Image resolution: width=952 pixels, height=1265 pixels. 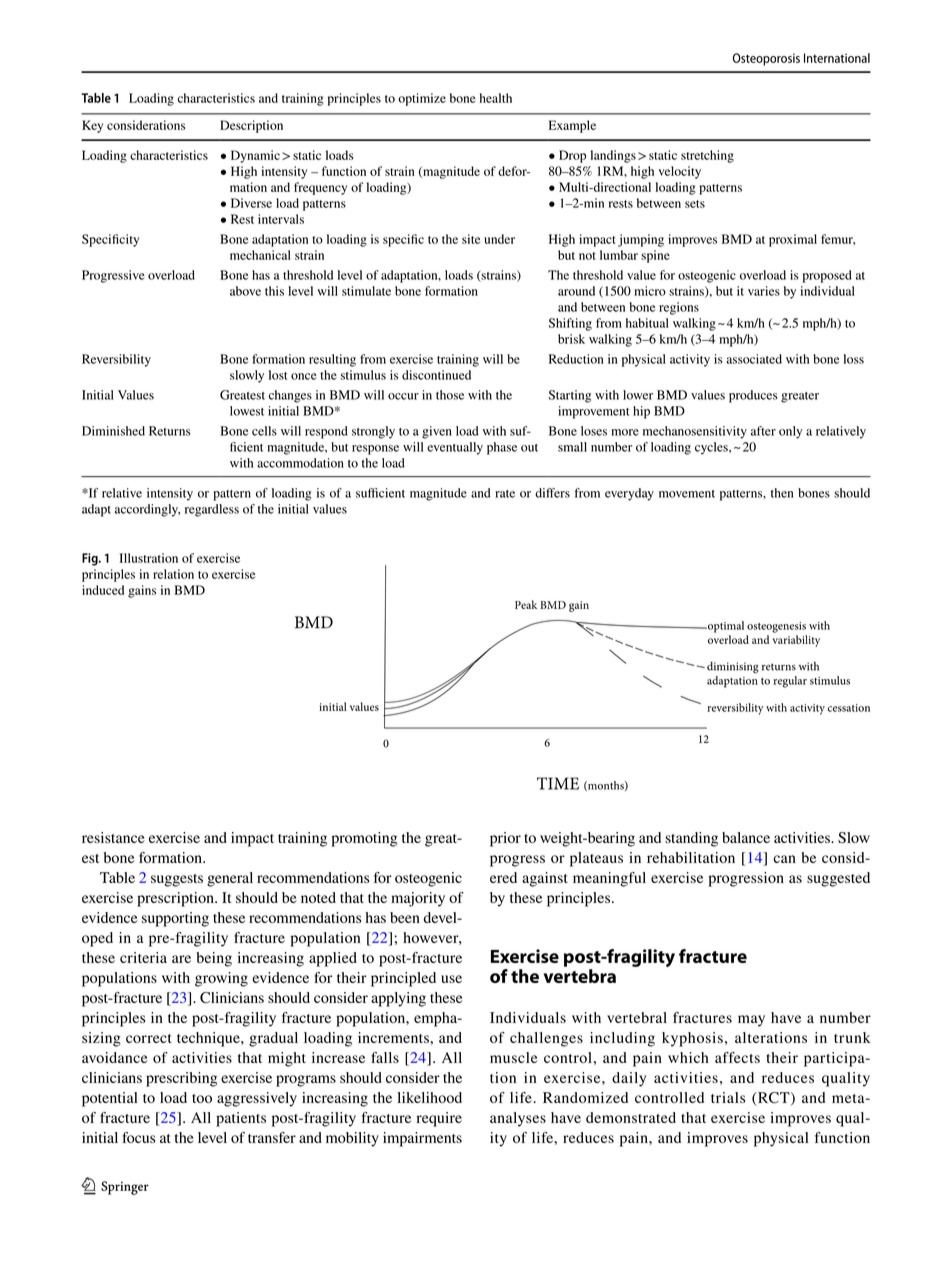 What do you see at coordinates (92, 126) in the image?
I see `Key` at bounding box center [92, 126].
